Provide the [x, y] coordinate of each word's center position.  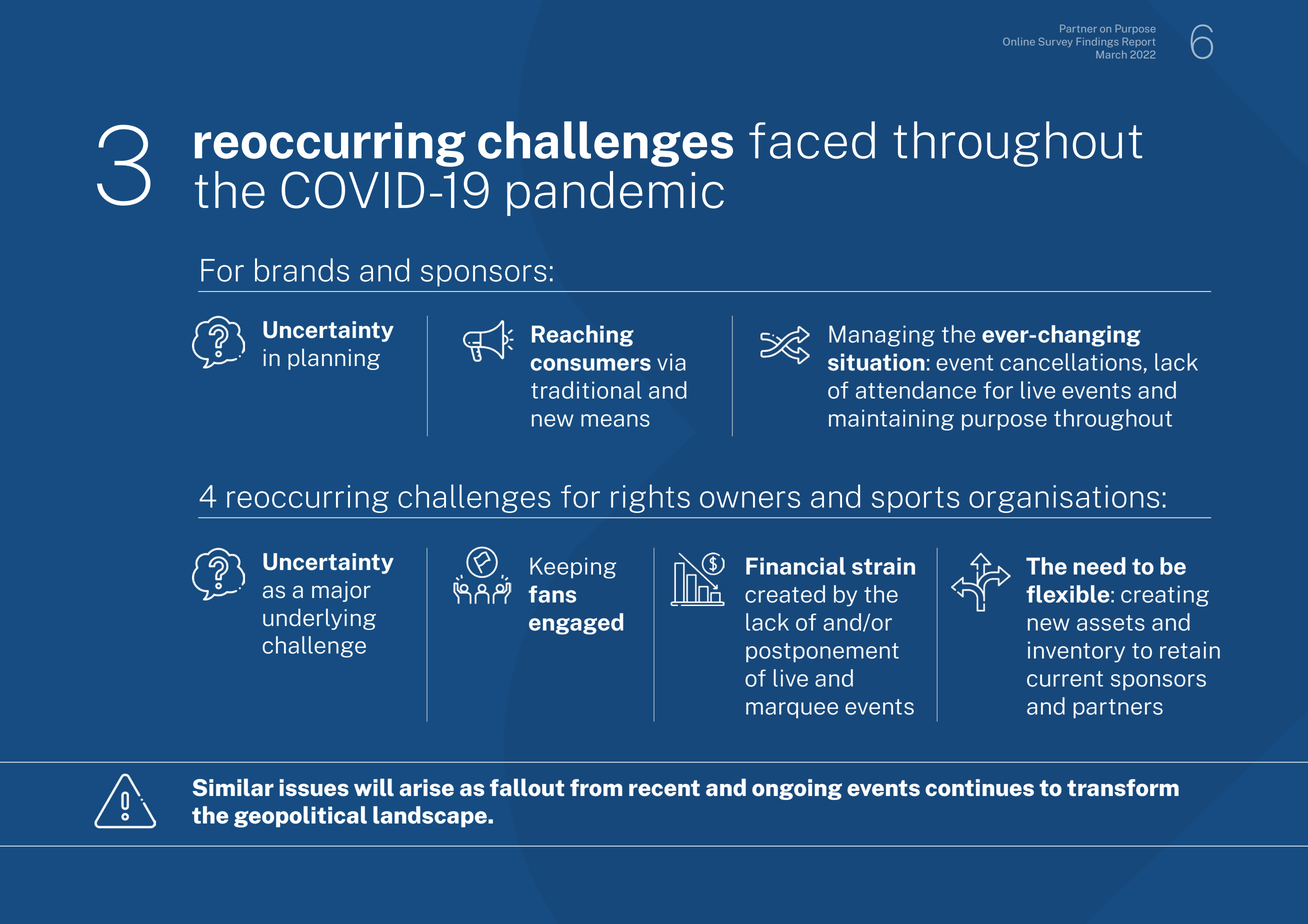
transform [1123, 788]
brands [302, 270]
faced [812, 140]
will [374, 787]
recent [664, 788]
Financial [796, 566]
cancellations [1071, 362]
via [671, 362]
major [341, 591]
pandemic [615, 193]
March [1111, 54]
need [1099, 566]
